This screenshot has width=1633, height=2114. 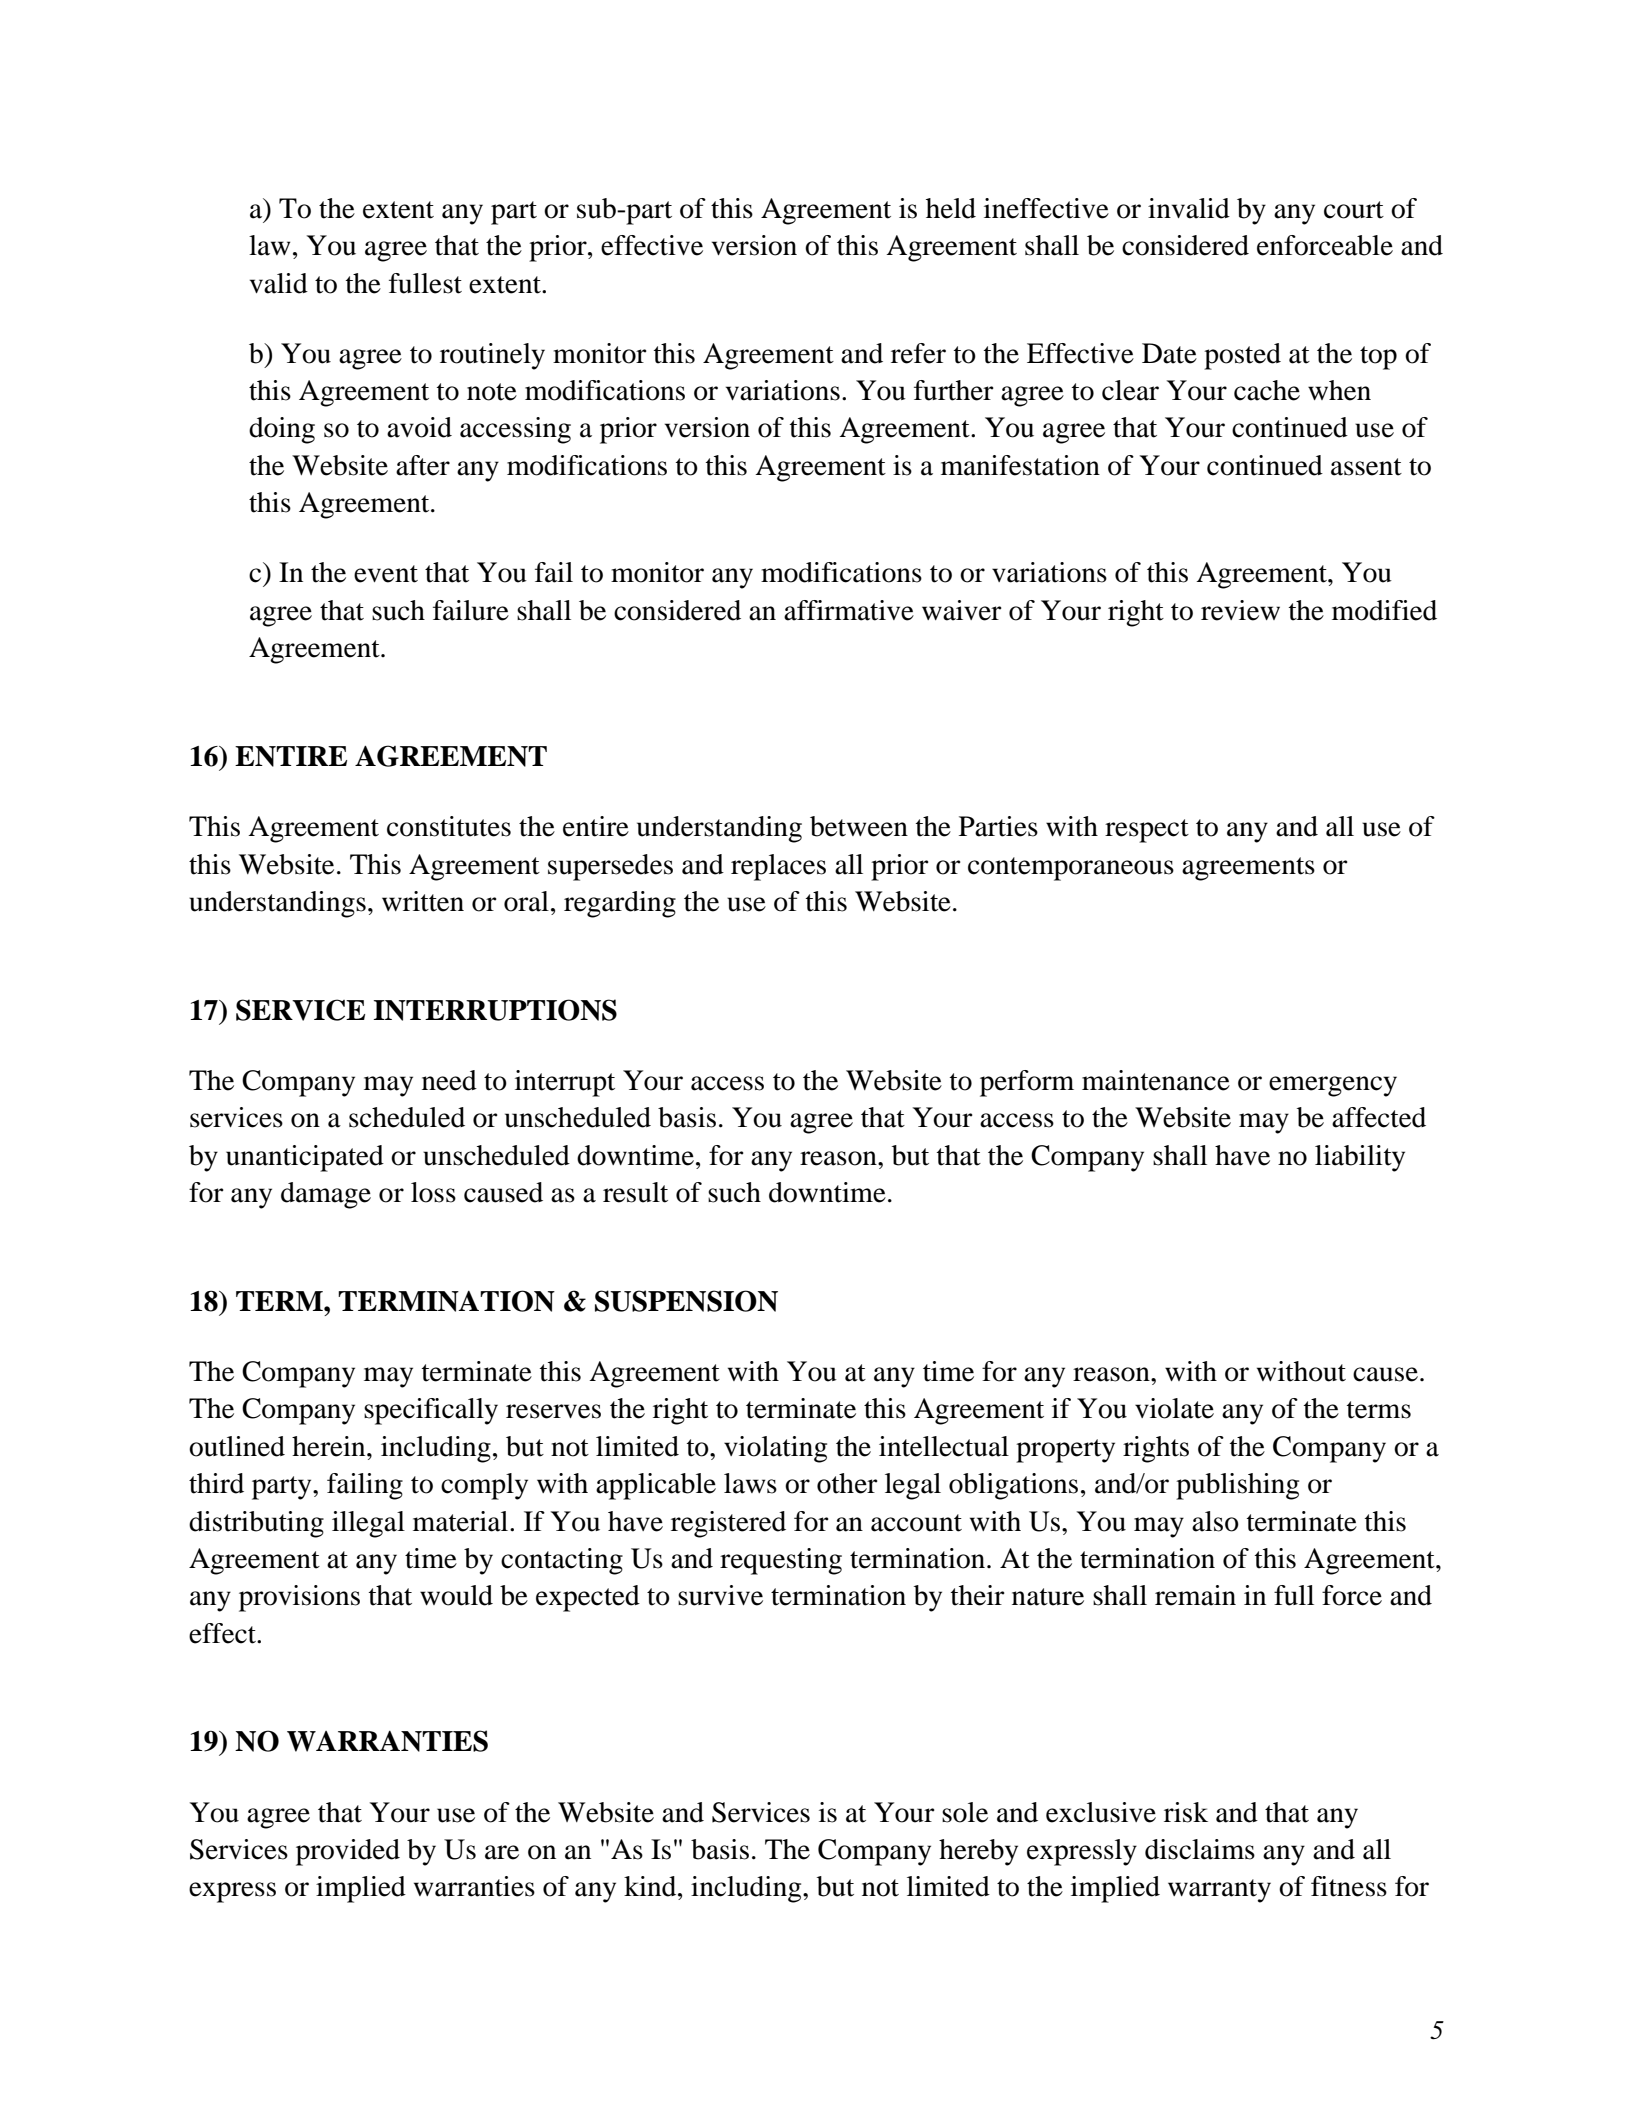 I want to click on affirmative, so click(x=849, y=610).
